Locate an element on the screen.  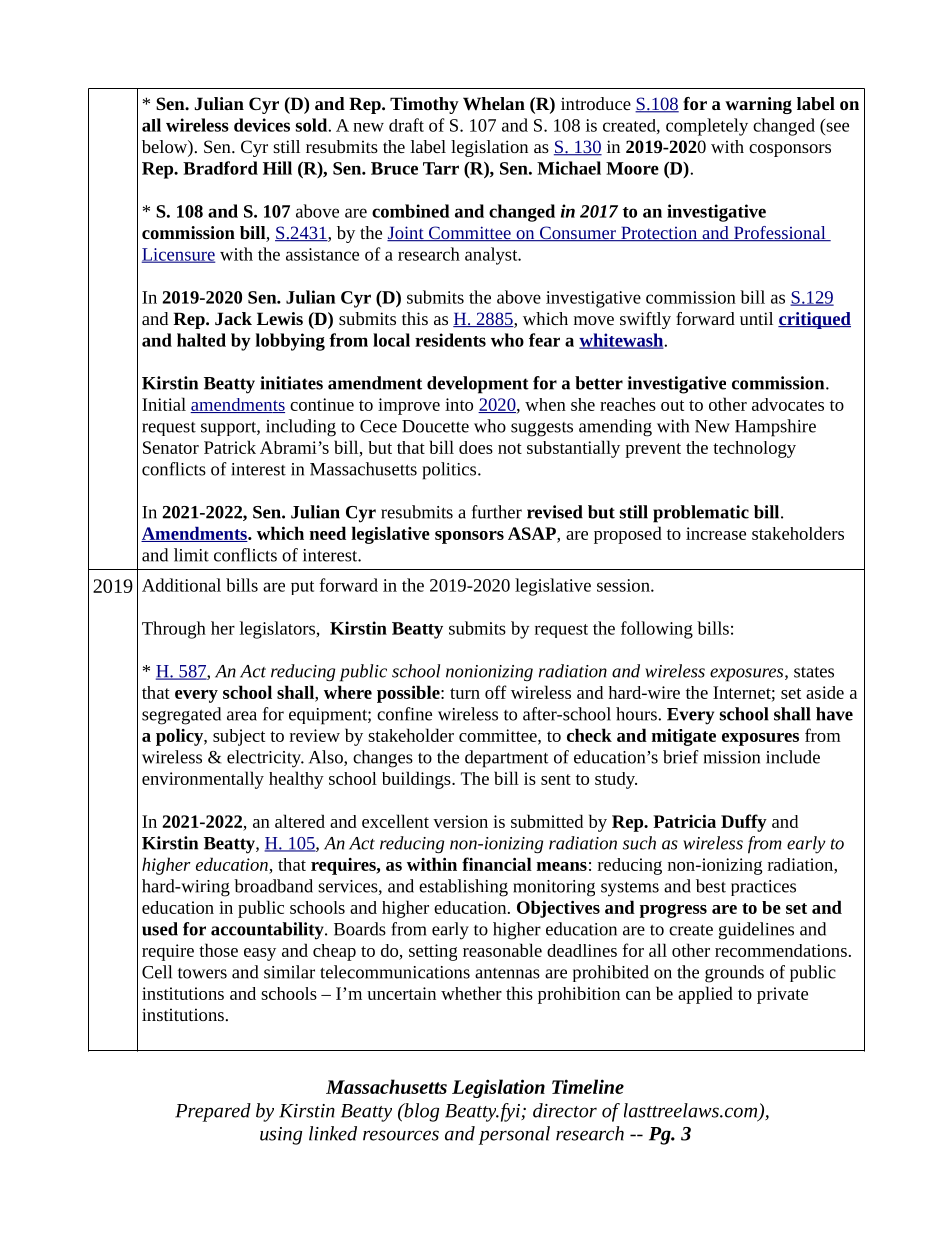
broadband is located at coordinates (273, 886).
